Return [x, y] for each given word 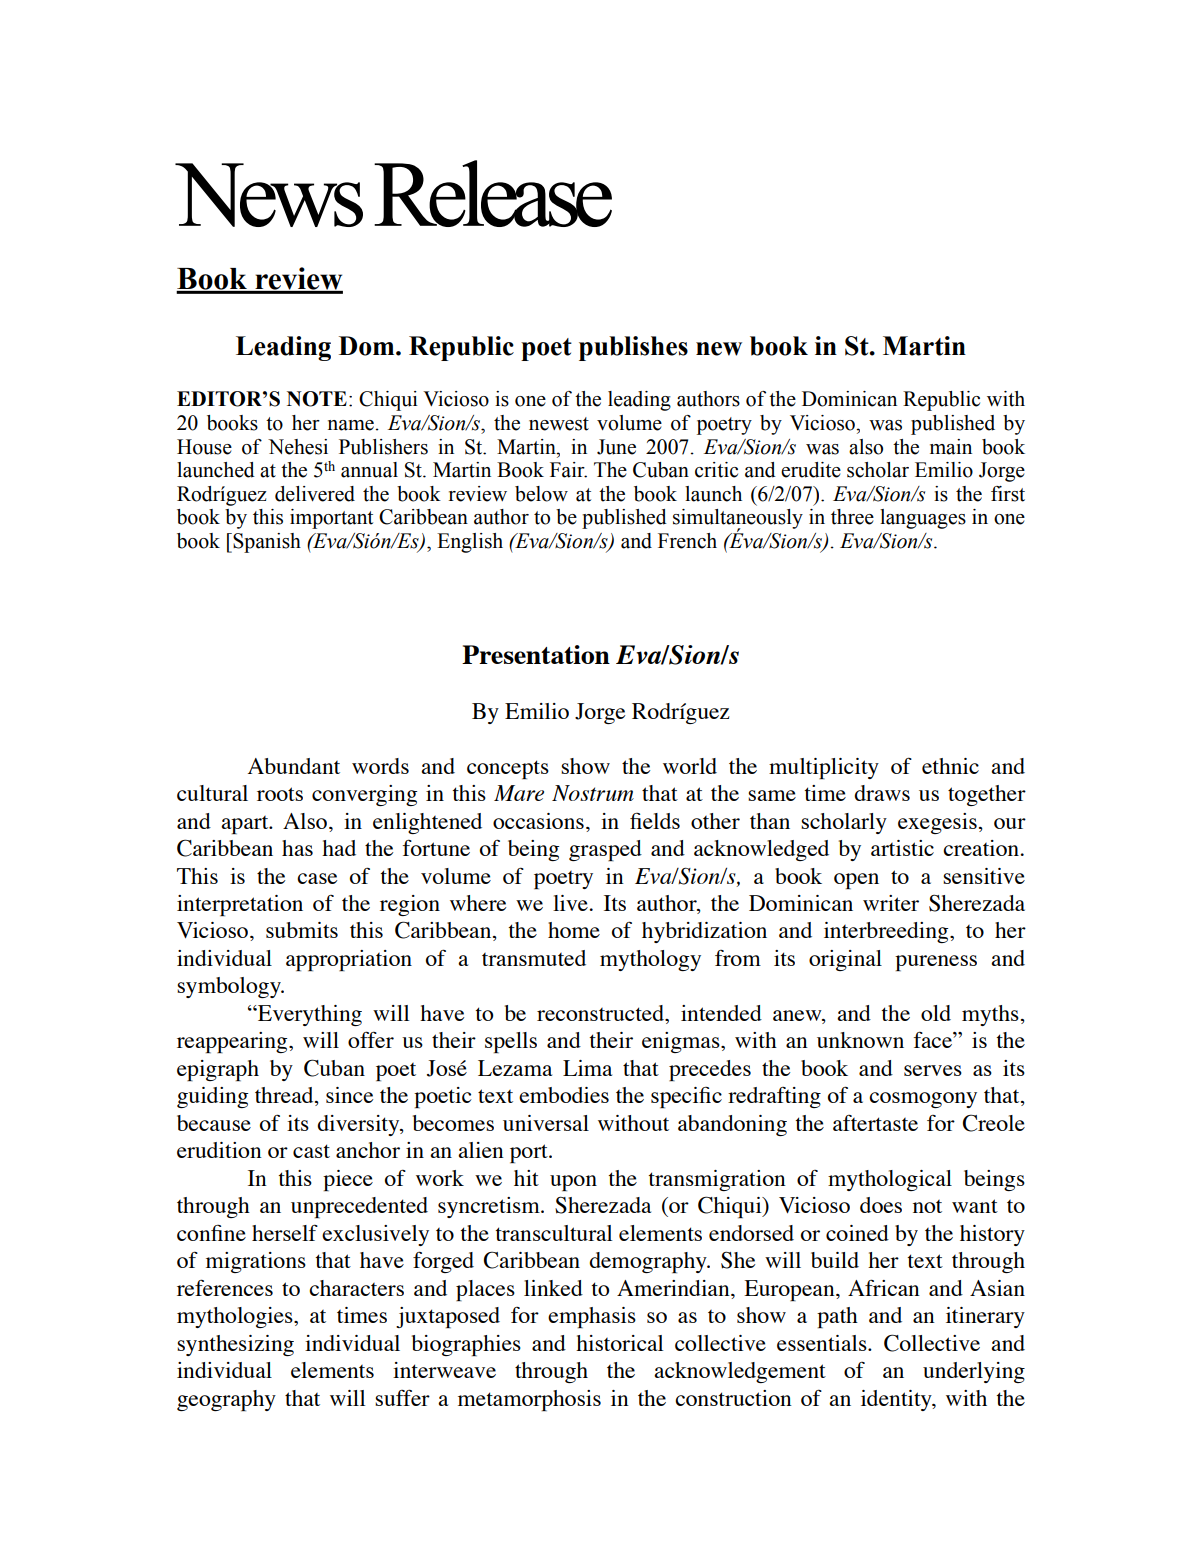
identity [897, 1400]
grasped [605, 850]
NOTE [317, 399]
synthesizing [235, 1345]
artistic [902, 848]
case [317, 878]
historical [619, 1343]
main [951, 447]
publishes [633, 348]
